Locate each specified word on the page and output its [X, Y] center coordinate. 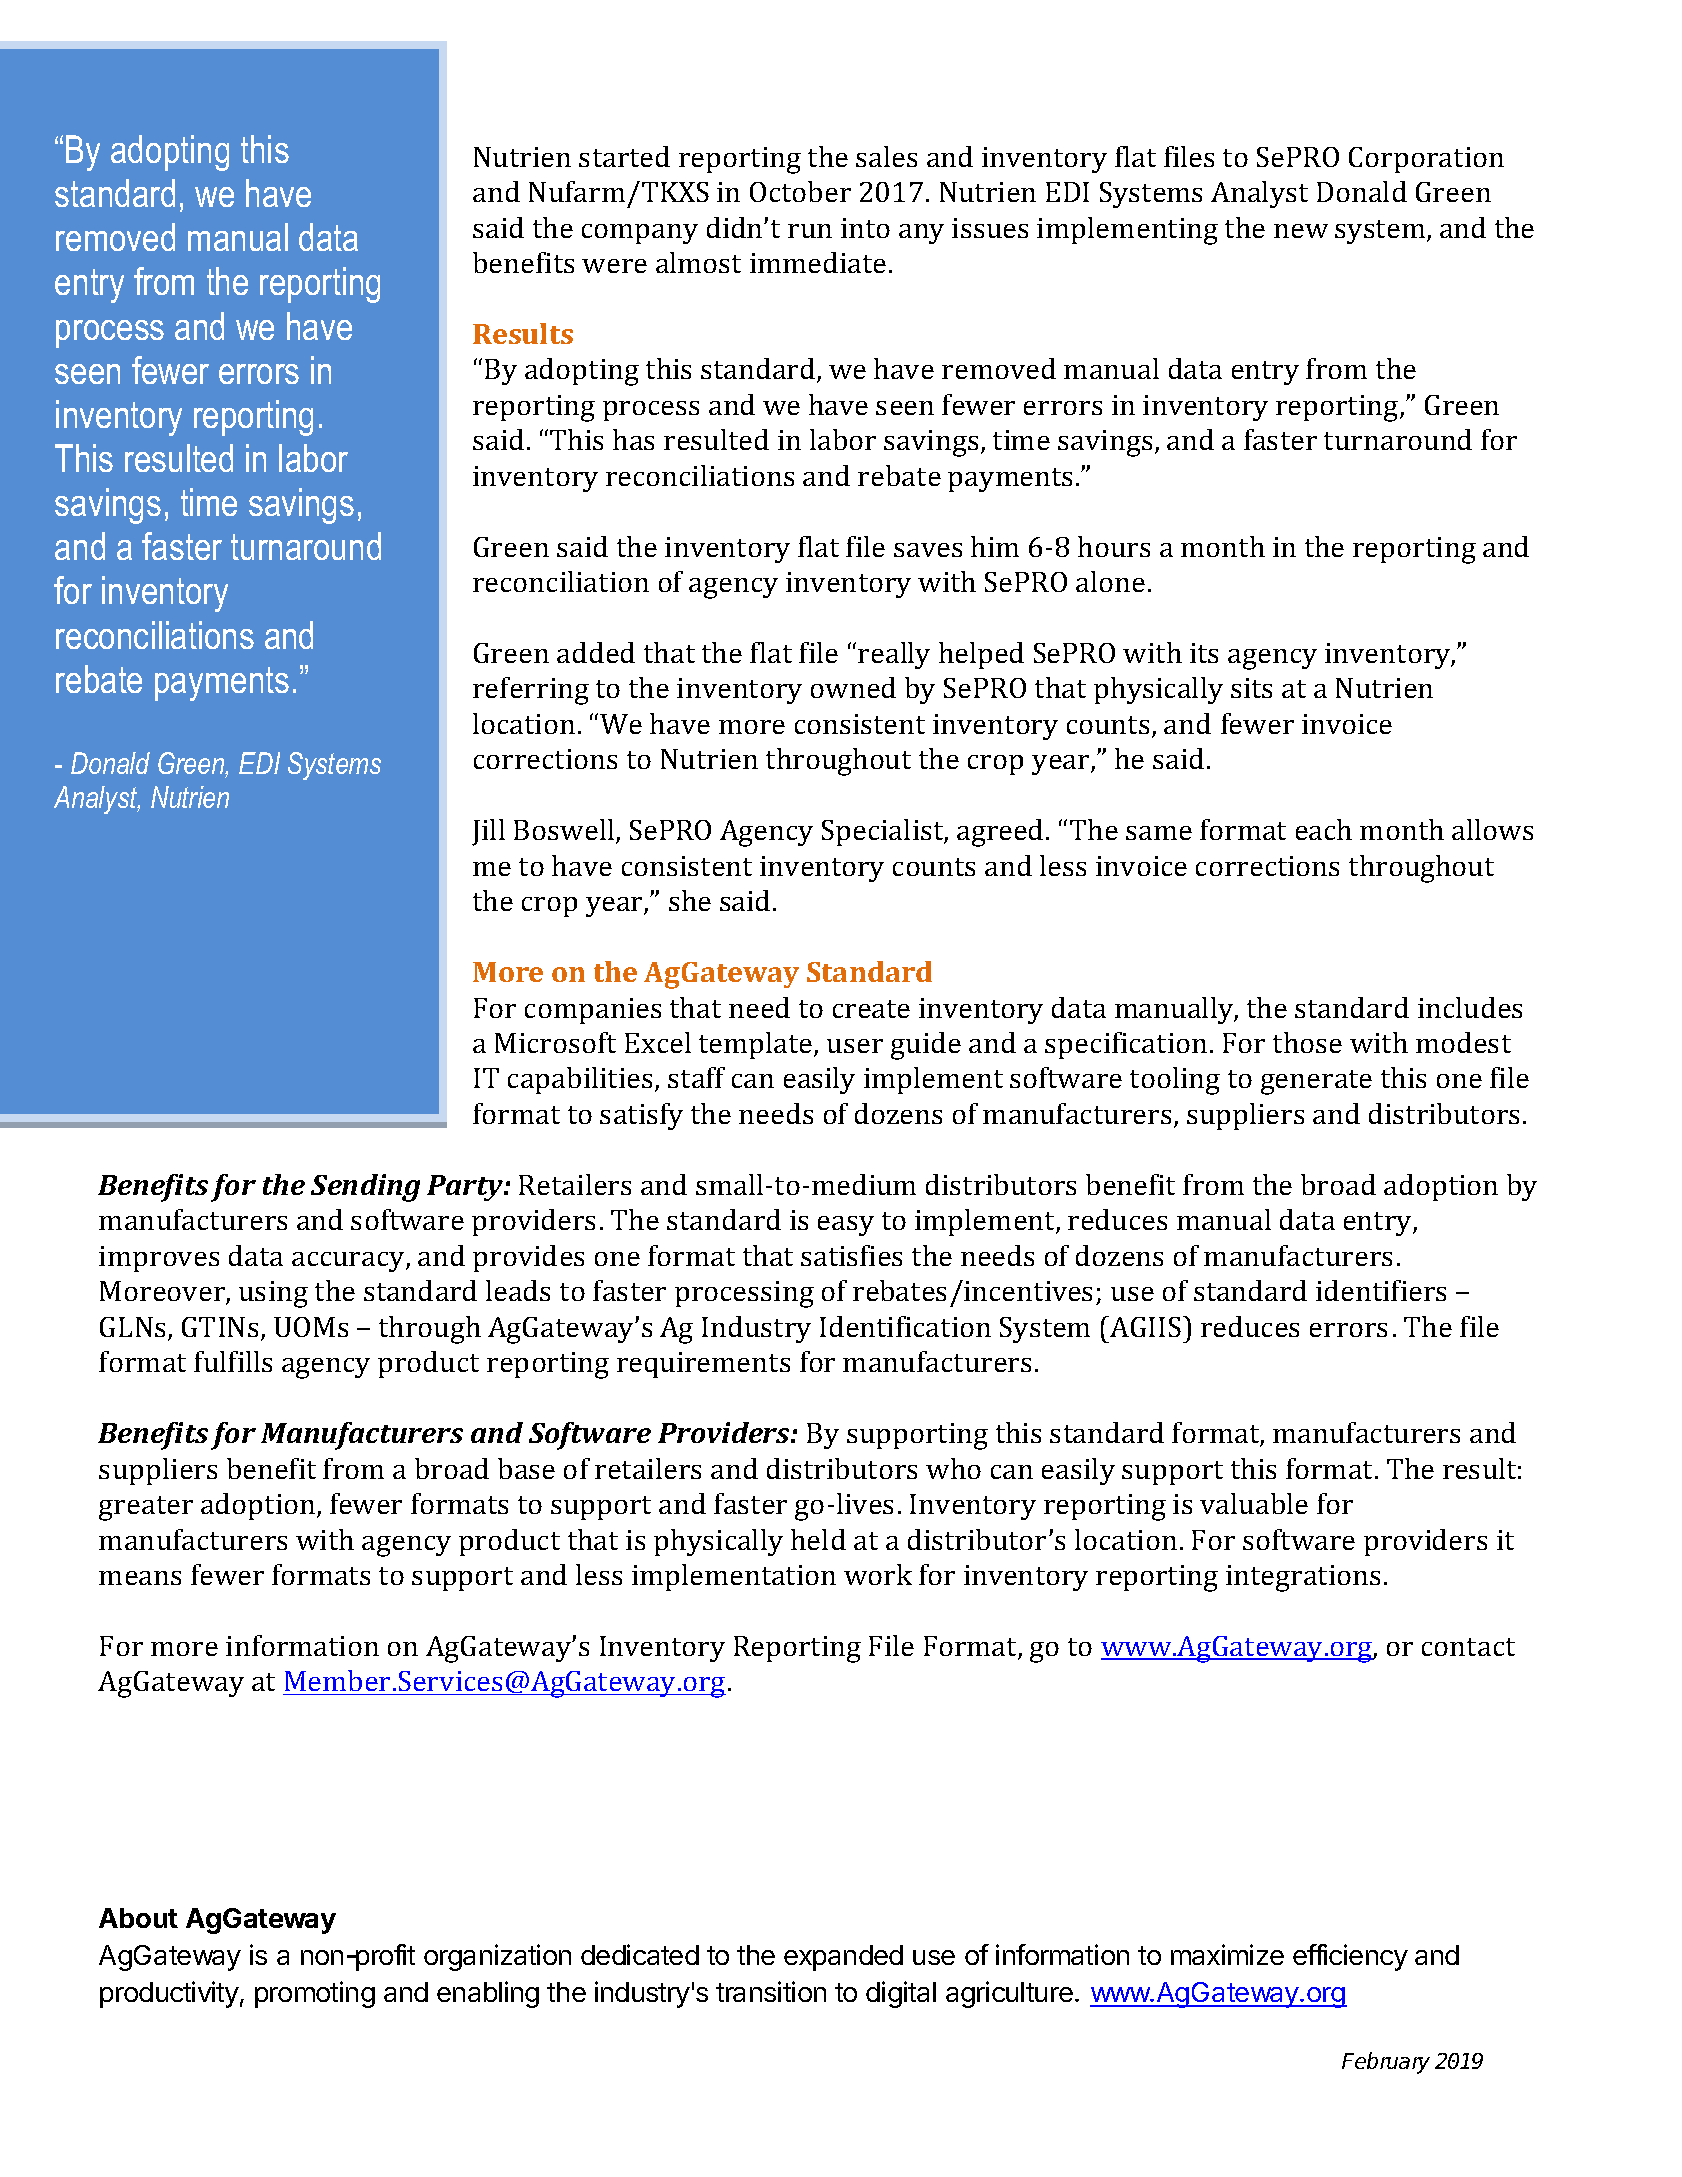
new [1301, 231]
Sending [365, 1188]
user [855, 1046]
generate [1316, 1082]
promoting [315, 1994]
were [614, 266]
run [810, 231]
